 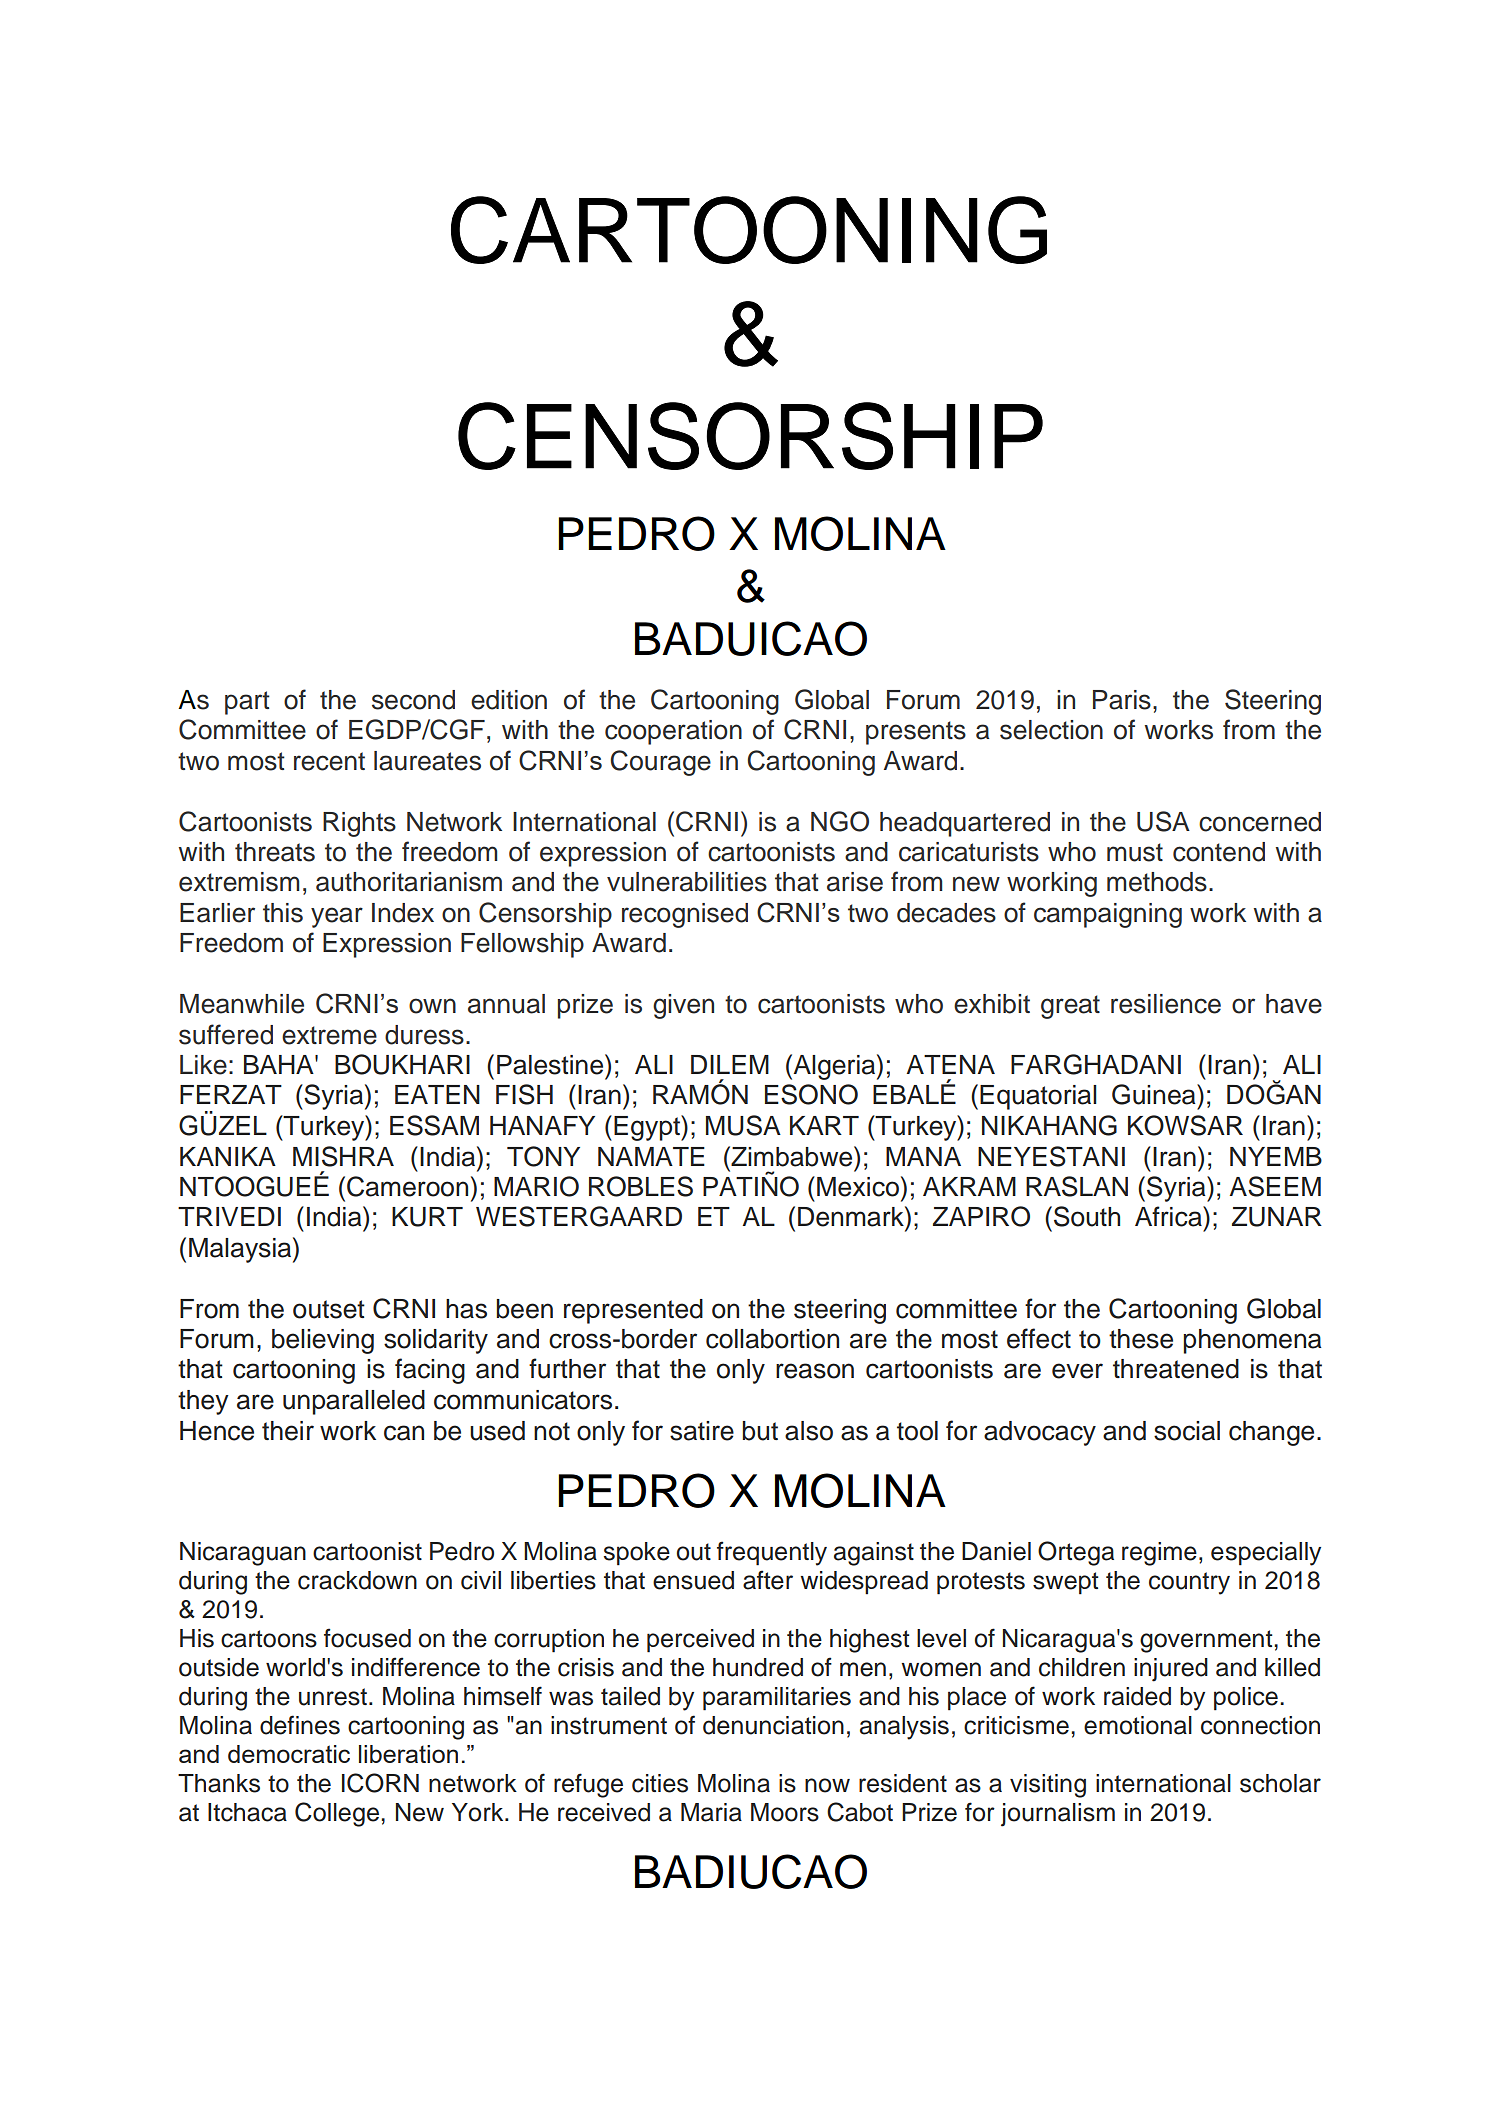 What do you see at coordinates (1122, 700) in the screenshot?
I see `Paris` at bounding box center [1122, 700].
